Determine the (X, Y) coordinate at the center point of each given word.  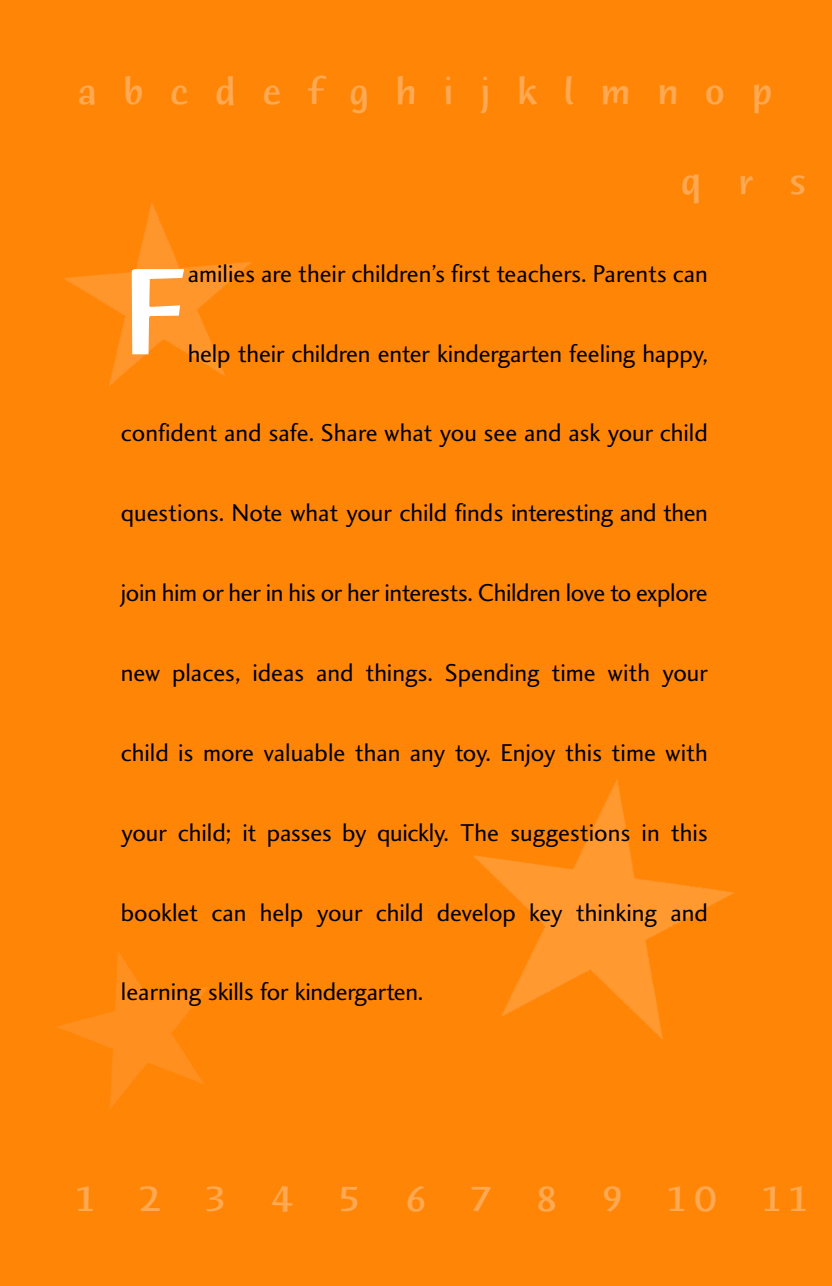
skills (231, 991)
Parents (630, 273)
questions (170, 515)
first (470, 273)
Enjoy (528, 755)
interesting (562, 515)
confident (169, 432)
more (229, 755)
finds (478, 512)
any (428, 758)
